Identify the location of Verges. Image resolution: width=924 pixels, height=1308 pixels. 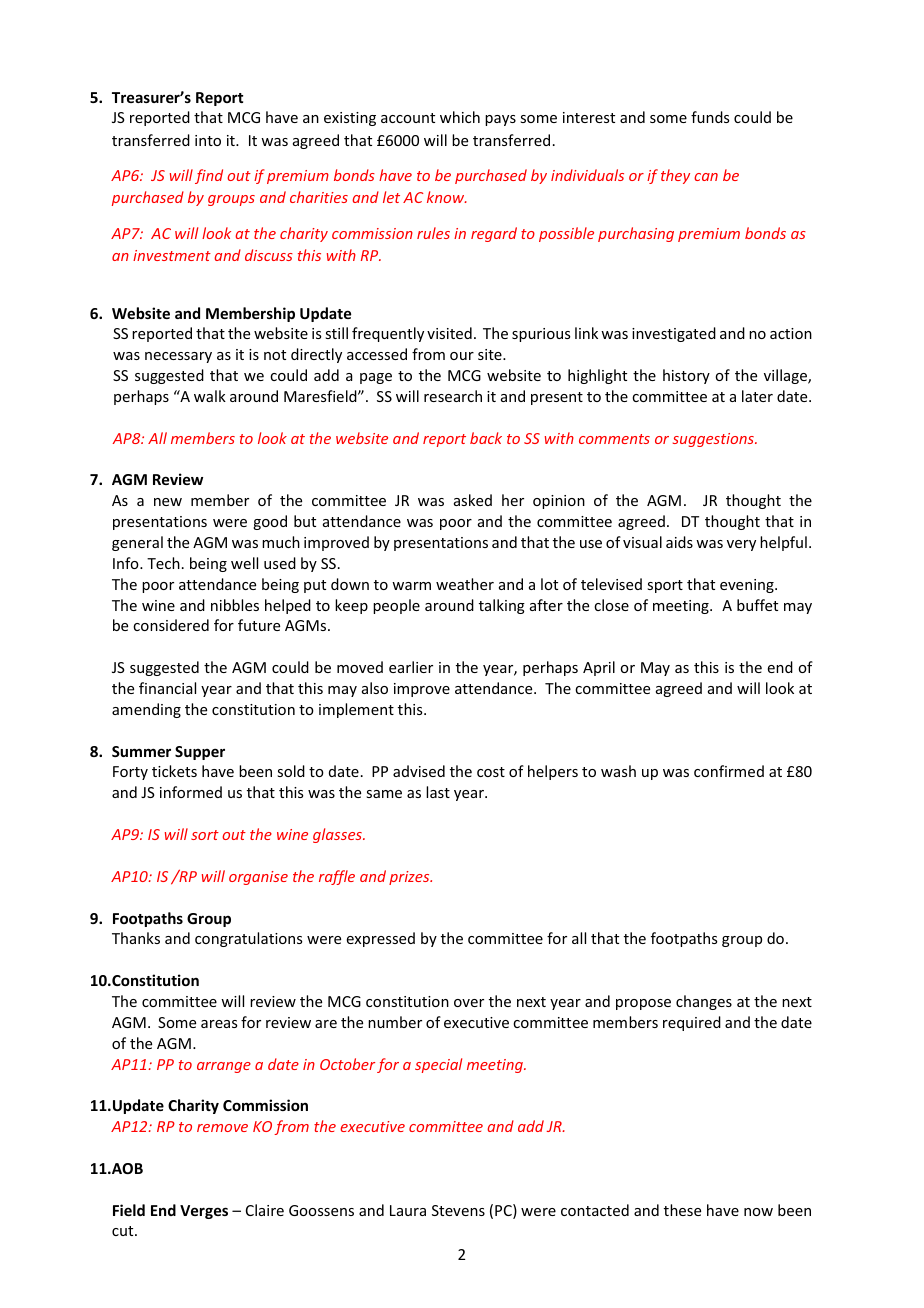
(204, 1212).
